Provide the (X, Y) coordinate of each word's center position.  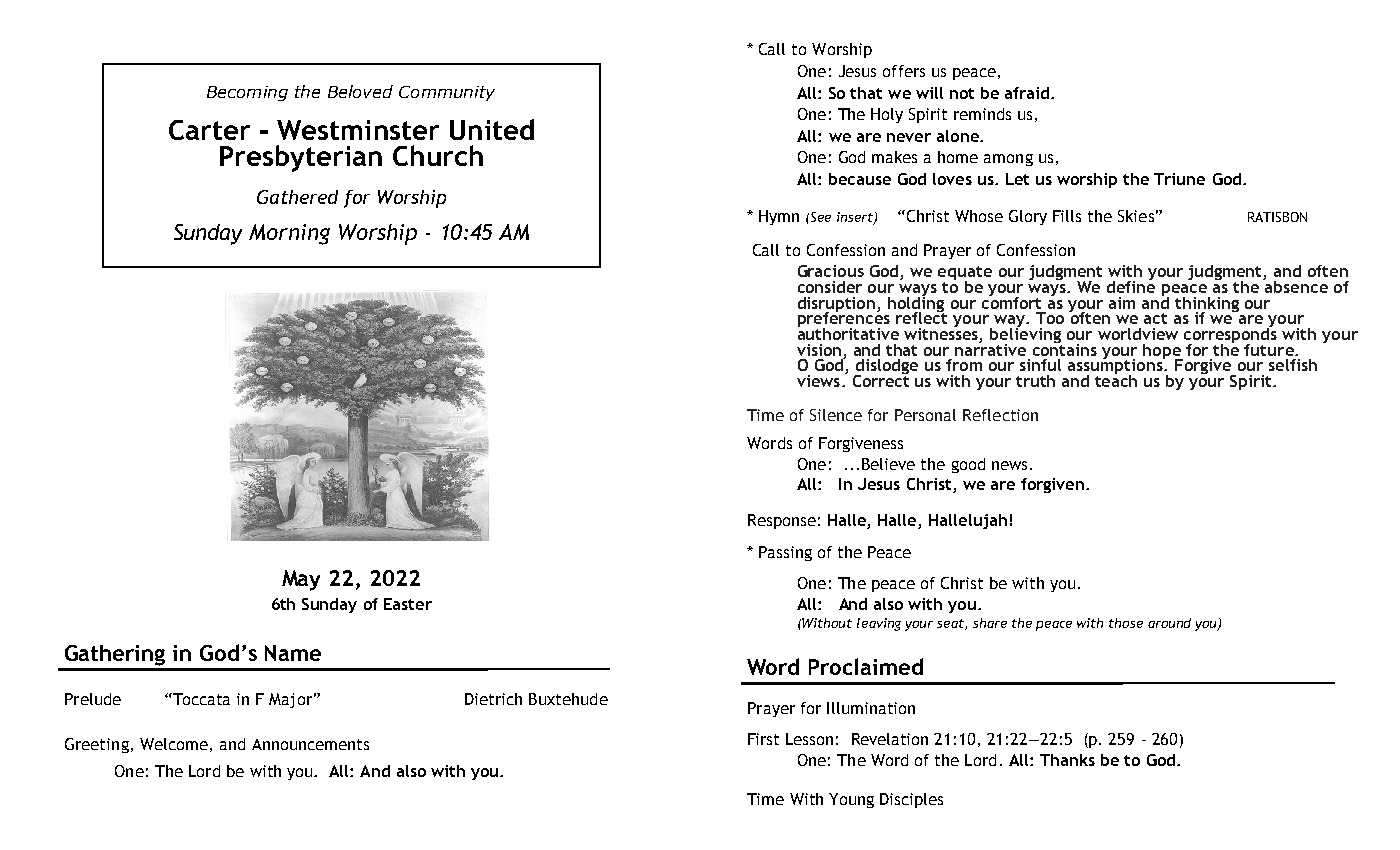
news (1009, 465)
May (301, 580)
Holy (887, 115)
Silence (836, 415)
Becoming (247, 93)
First (763, 739)
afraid (1027, 93)
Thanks (1067, 760)
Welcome (174, 744)
